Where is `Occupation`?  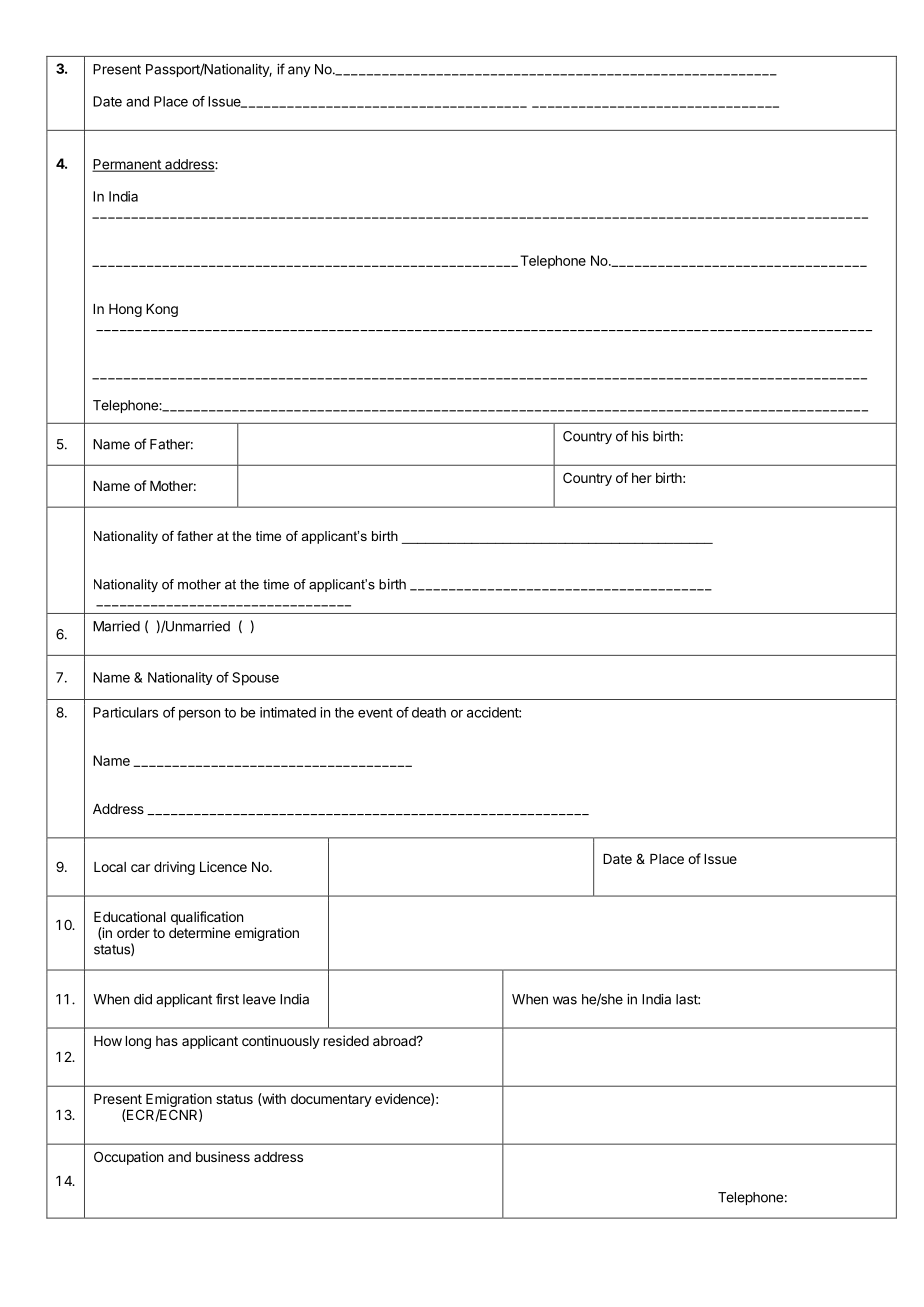
Occupation is located at coordinates (128, 1158).
